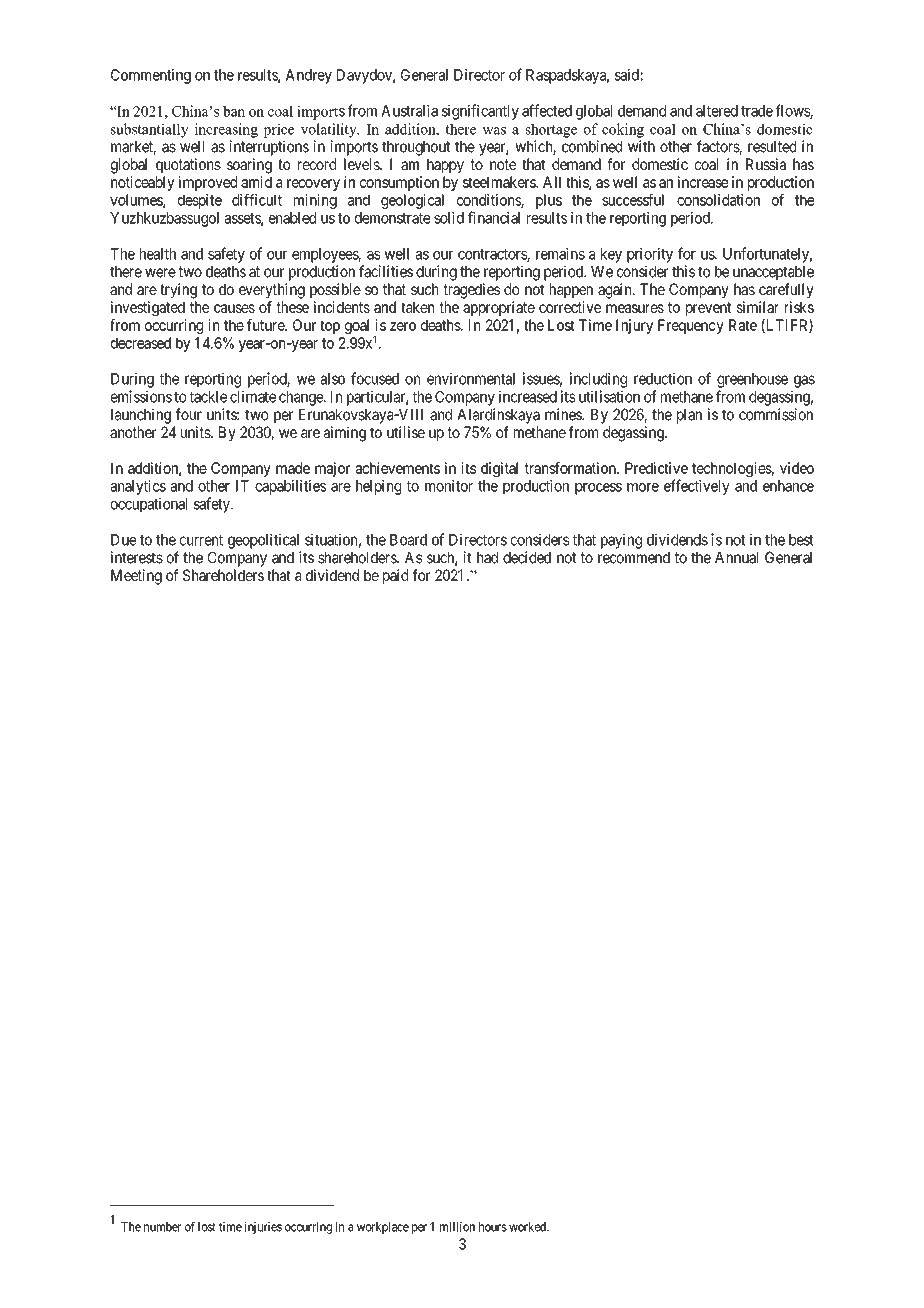 The width and height of the screenshot is (924, 1308). I want to click on million, so click(457, 1227).
